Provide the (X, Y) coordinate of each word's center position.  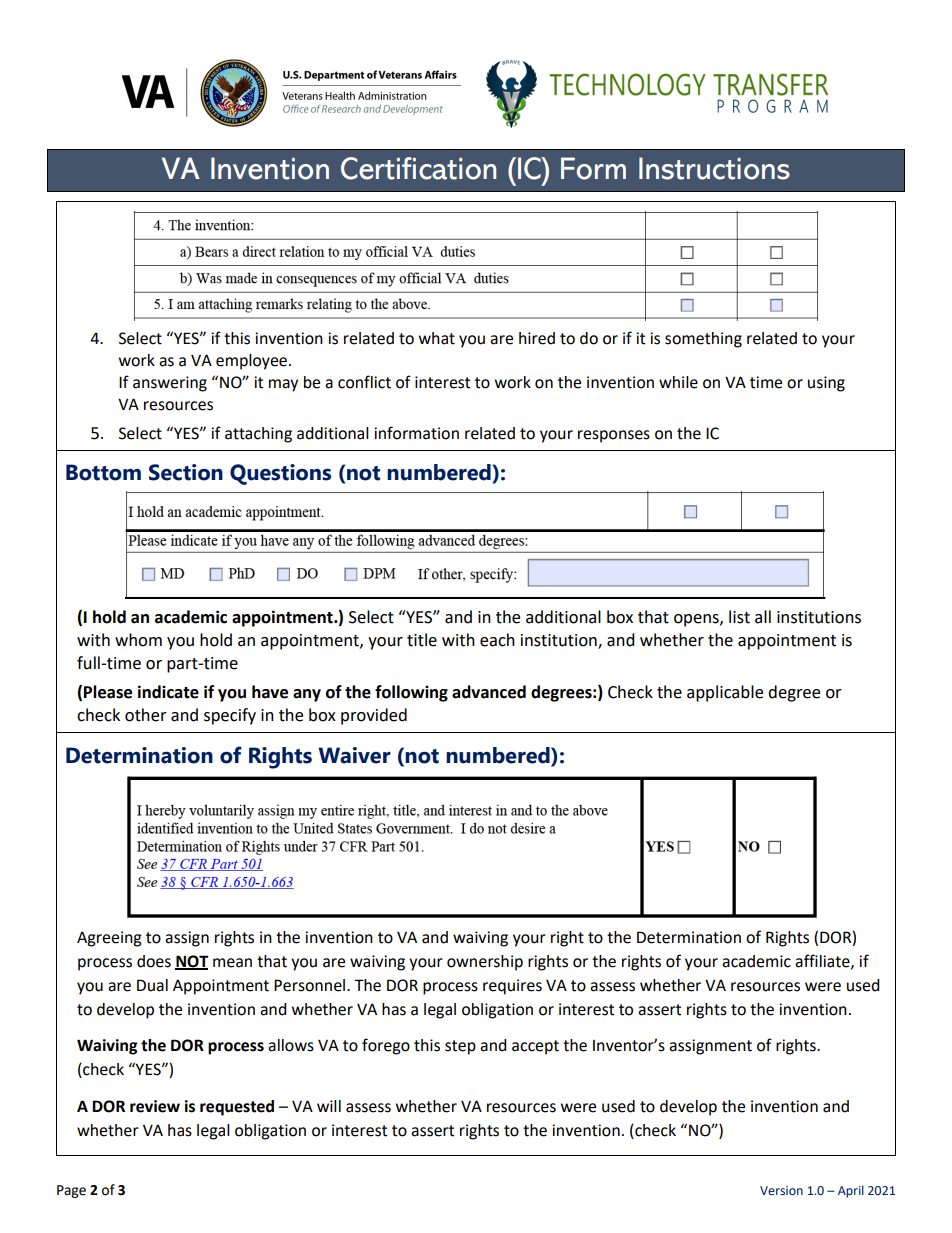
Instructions (714, 168)
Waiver (354, 755)
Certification (418, 168)
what (437, 338)
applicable (725, 693)
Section (186, 472)
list (739, 617)
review (155, 1106)
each (497, 640)
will (329, 1106)
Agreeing (109, 939)
